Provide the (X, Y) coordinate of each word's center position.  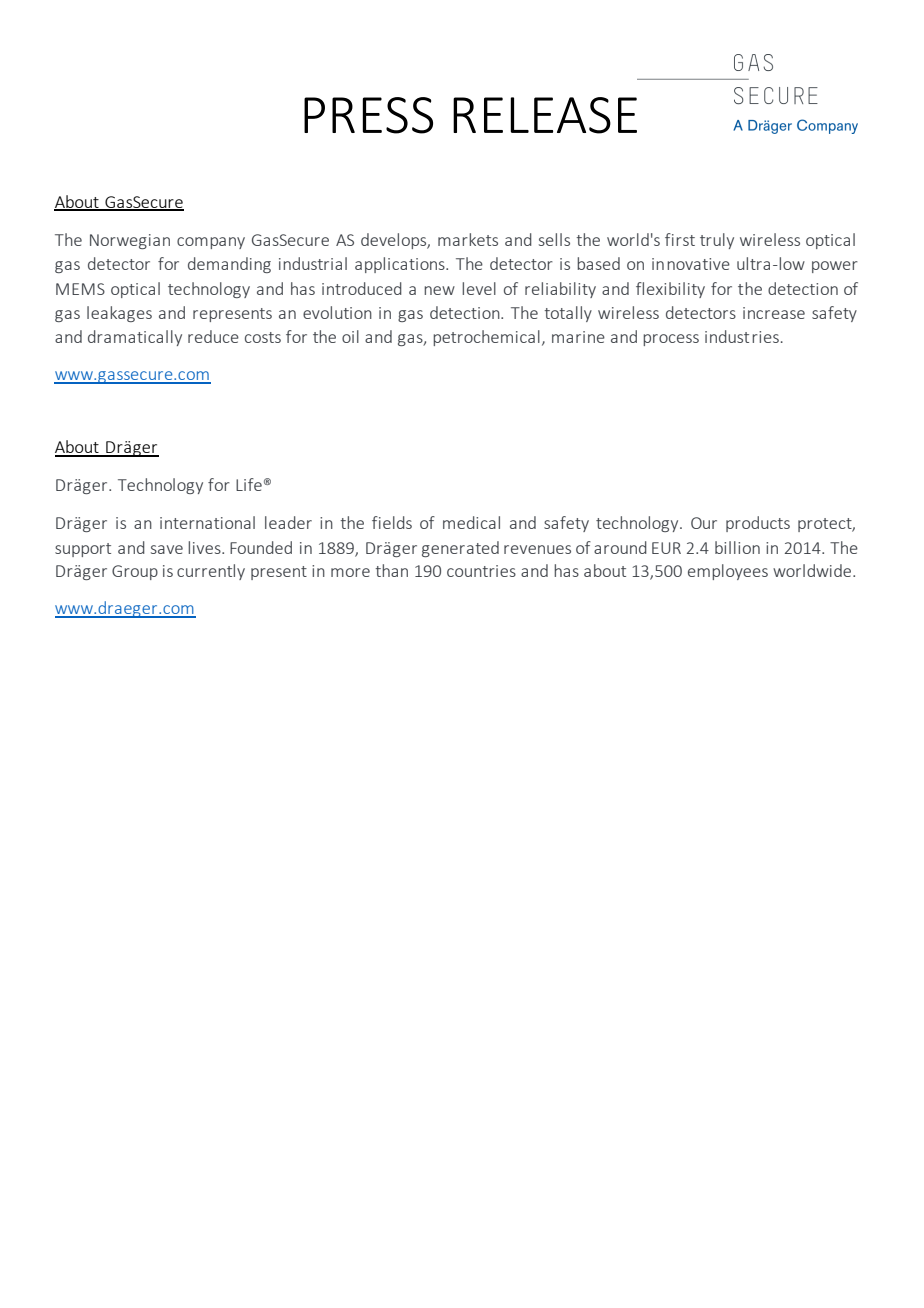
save (167, 549)
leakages (119, 314)
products (758, 524)
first (680, 239)
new (439, 290)
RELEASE (545, 115)
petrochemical (486, 338)
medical (471, 522)
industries (742, 336)
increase (774, 313)
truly (717, 241)
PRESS (368, 115)
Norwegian (130, 241)
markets (468, 239)
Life (249, 484)
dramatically (135, 338)
